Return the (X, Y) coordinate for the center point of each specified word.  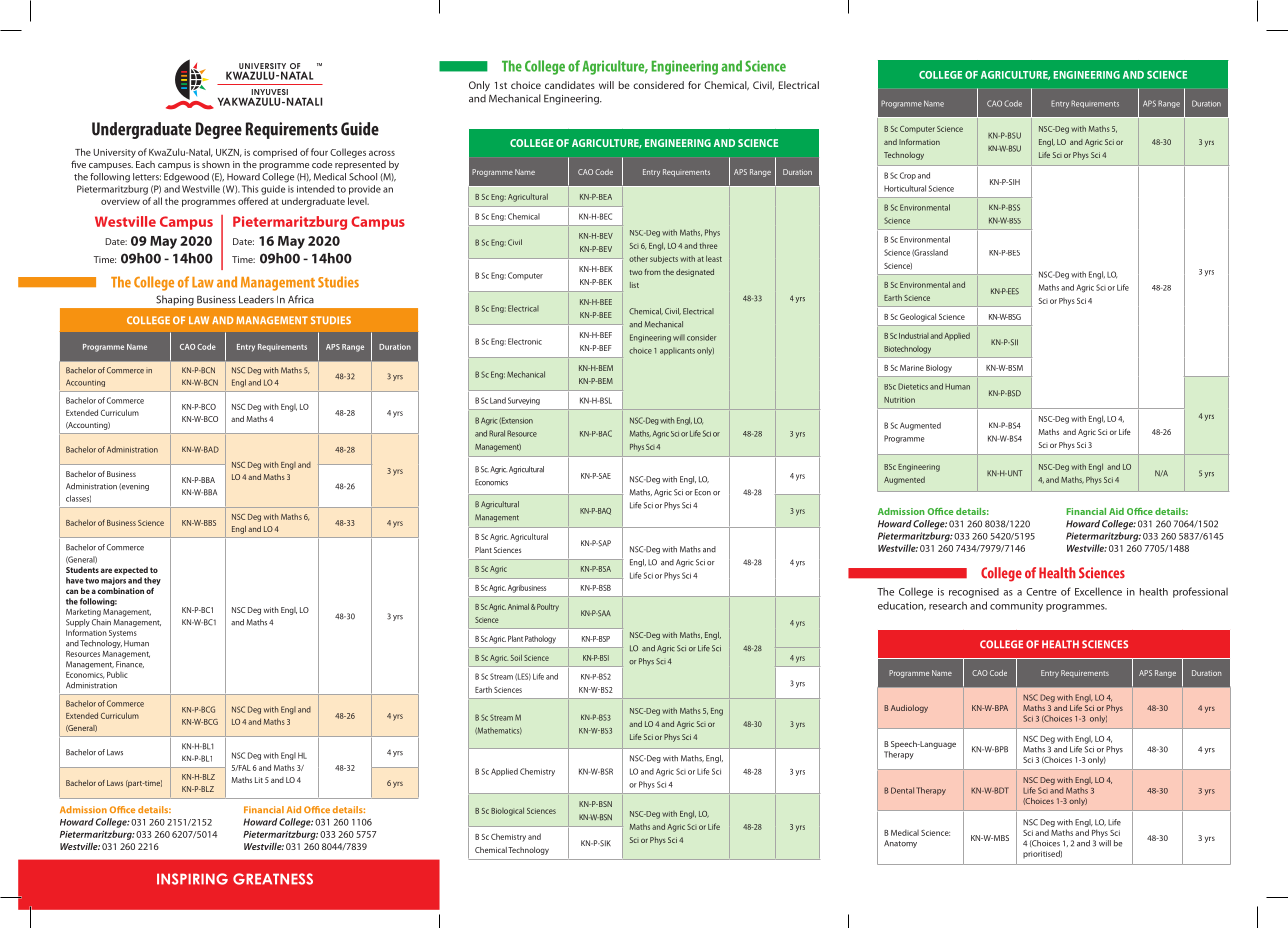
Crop (908, 176)
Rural (497, 433)
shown (216, 164)
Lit (259, 780)
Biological (507, 811)
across (382, 153)
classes (78, 498)
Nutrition (899, 400)
